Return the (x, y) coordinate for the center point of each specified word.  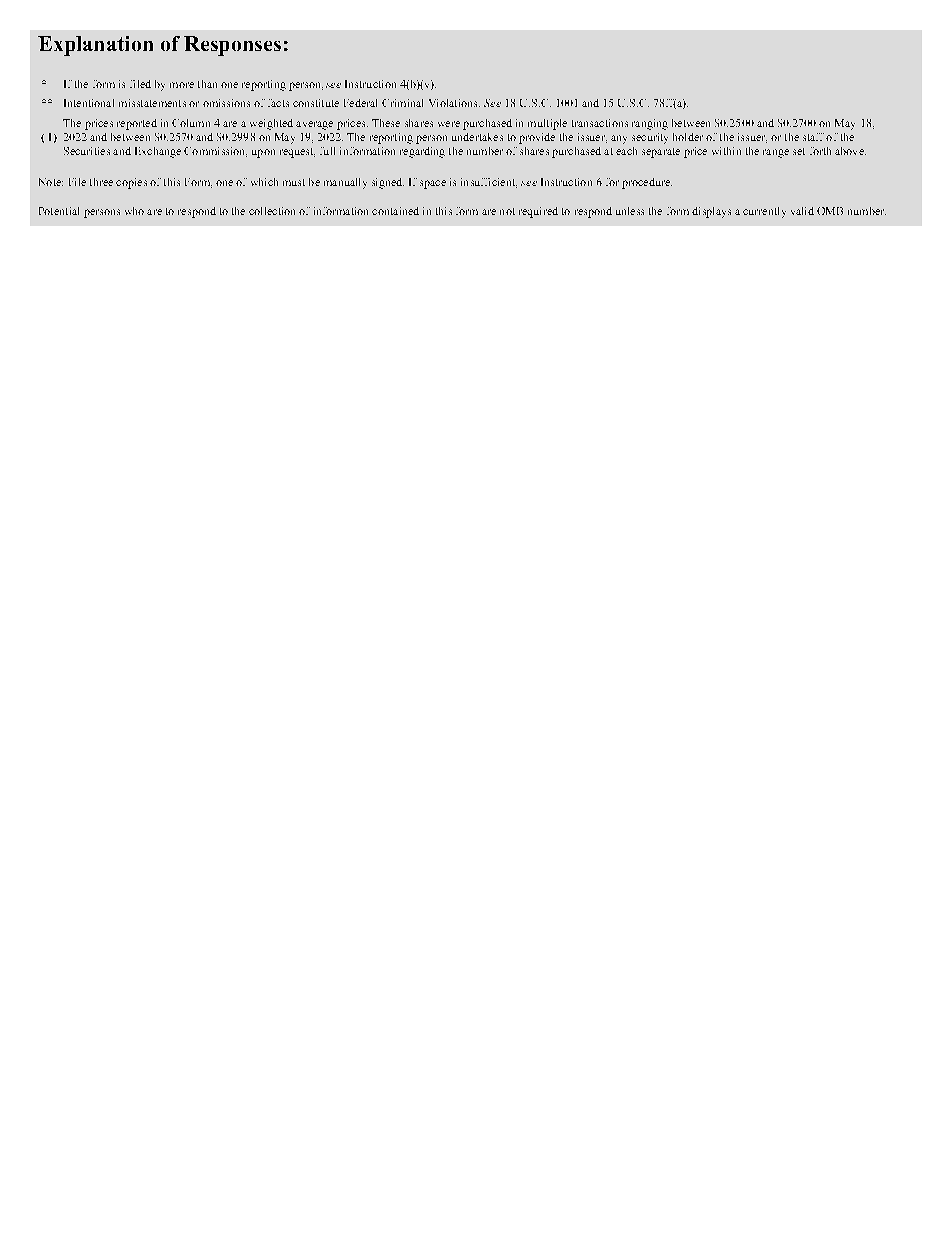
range (776, 153)
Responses (232, 46)
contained (395, 211)
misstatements (152, 103)
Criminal (402, 103)
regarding (422, 152)
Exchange (158, 152)
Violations (454, 103)
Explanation (95, 46)
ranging (650, 124)
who (134, 211)
